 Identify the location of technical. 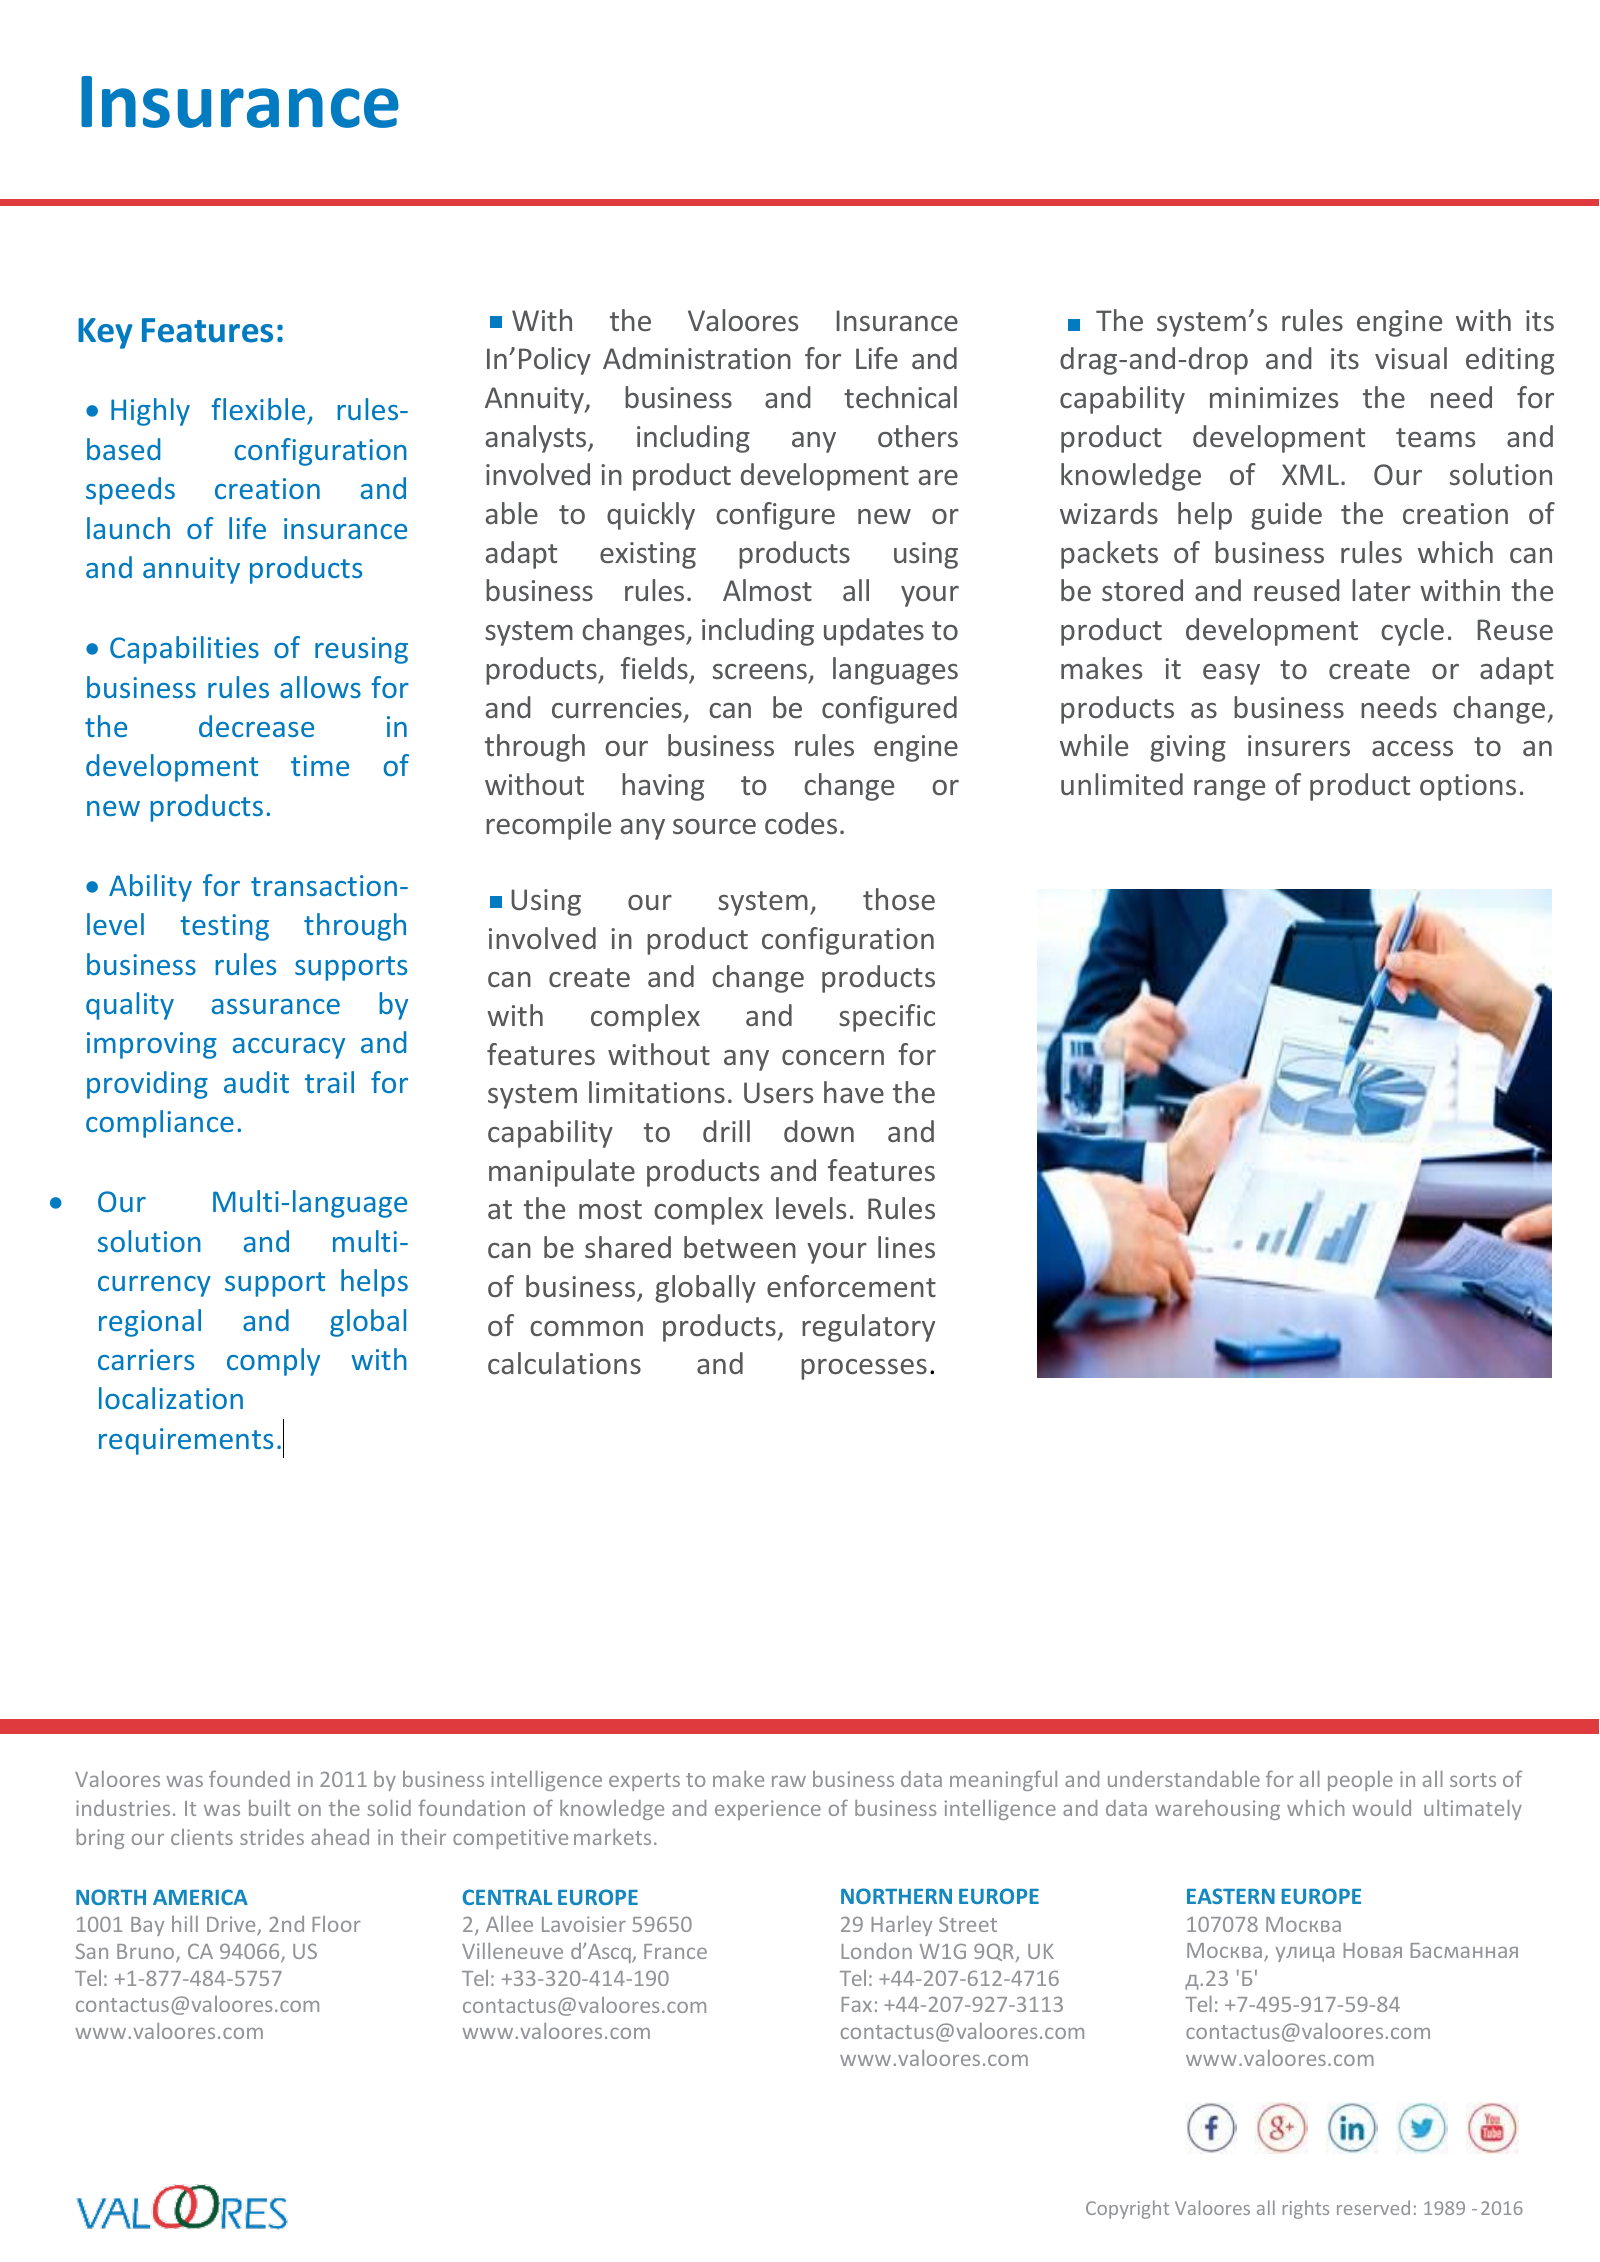
(900, 397).
